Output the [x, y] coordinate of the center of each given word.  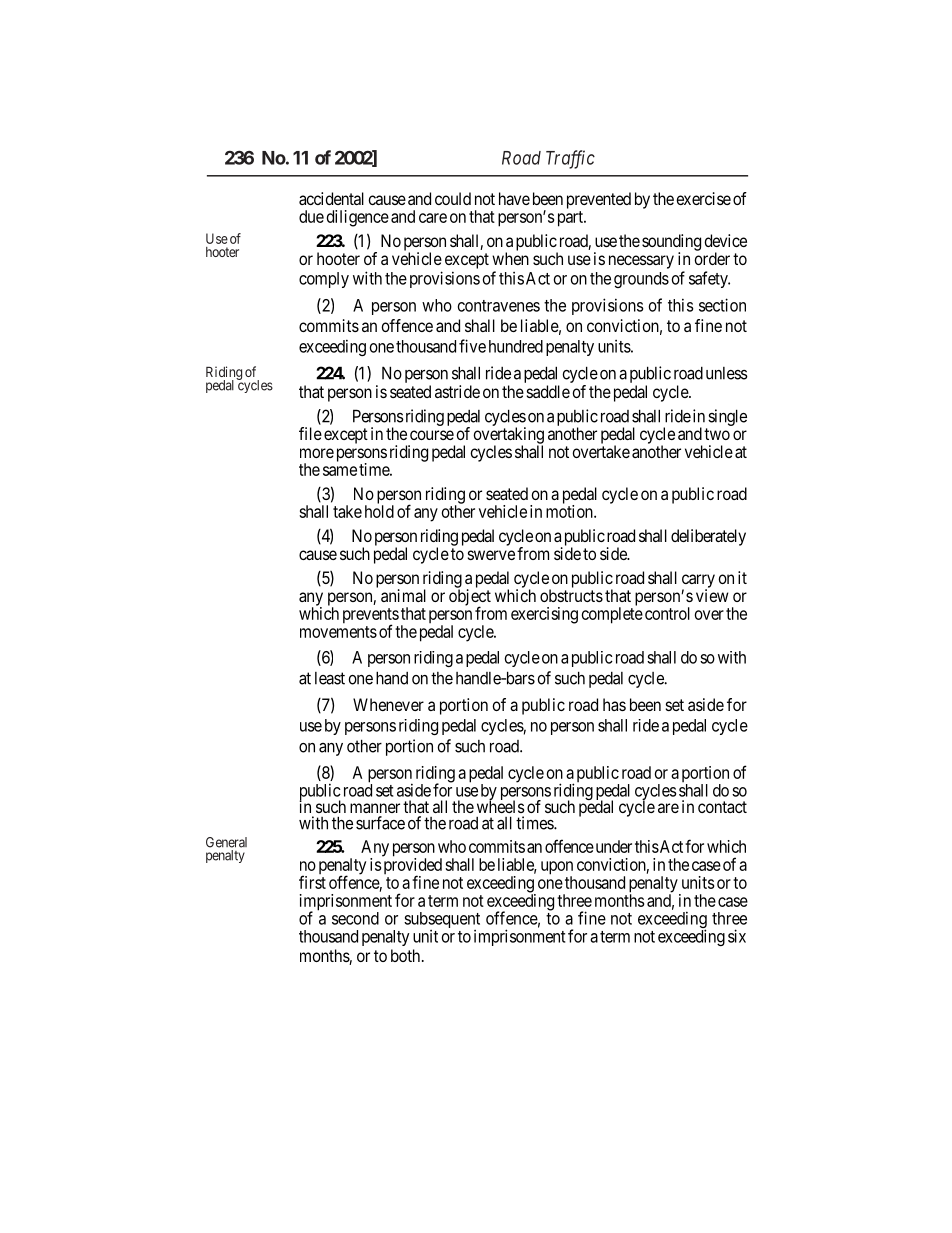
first [312, 882]
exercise [703, 198]
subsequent [442, 921]
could [453, 198]
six [737, 936]
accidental [331, 198]
